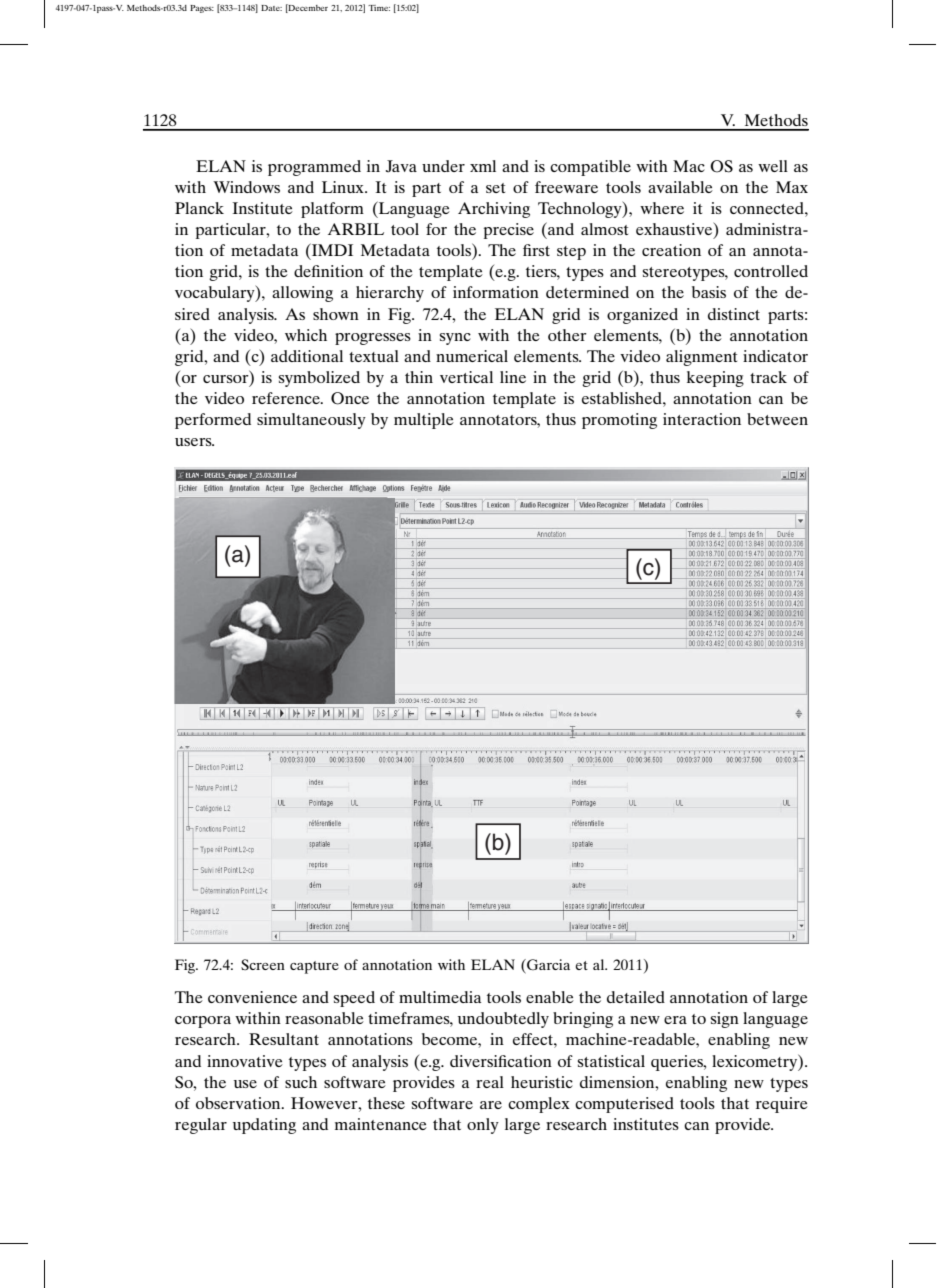  What do you see at coordinates (680, 187) in the page?
I see `available` at bounding box center [680, 187].
